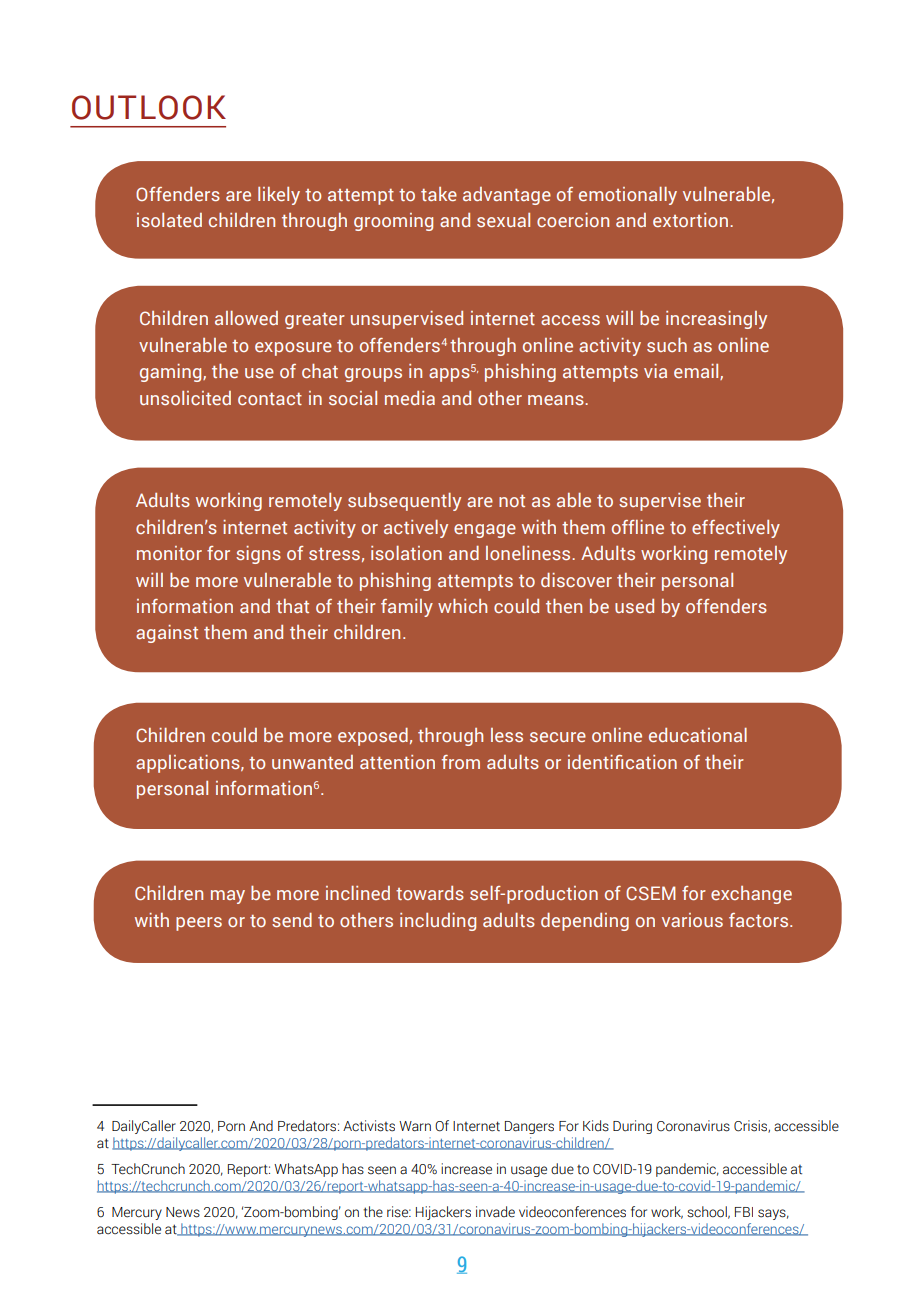 Image resolution: width=924 pixels, height=1308 pixels. I want to click on OUTLOOK, so click(149, 107).
